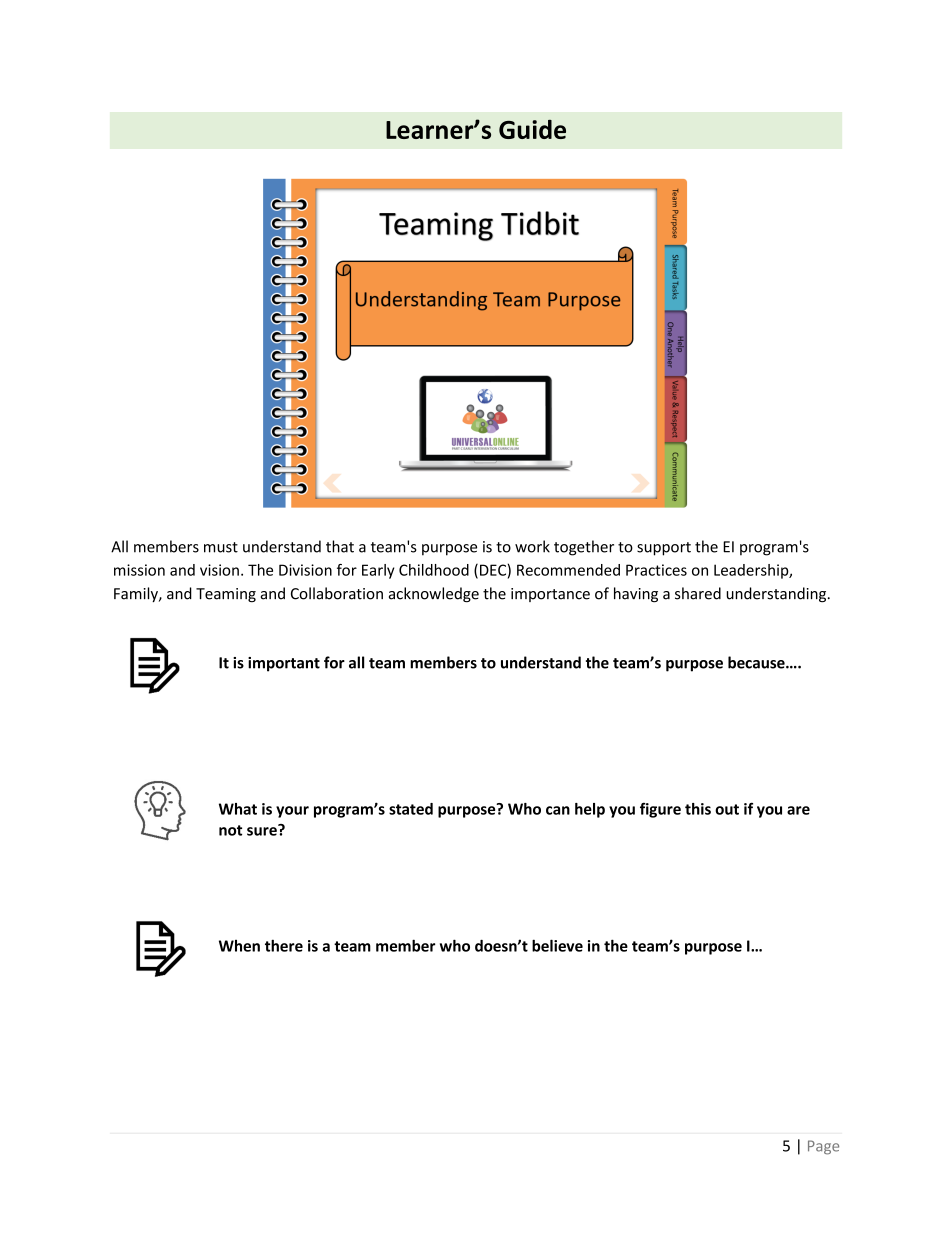 Image resolution: width=952 pixels, height=1233 pixels. Describe the element at coordinates (656, 570) in the image. I see `Practices` at that location.
